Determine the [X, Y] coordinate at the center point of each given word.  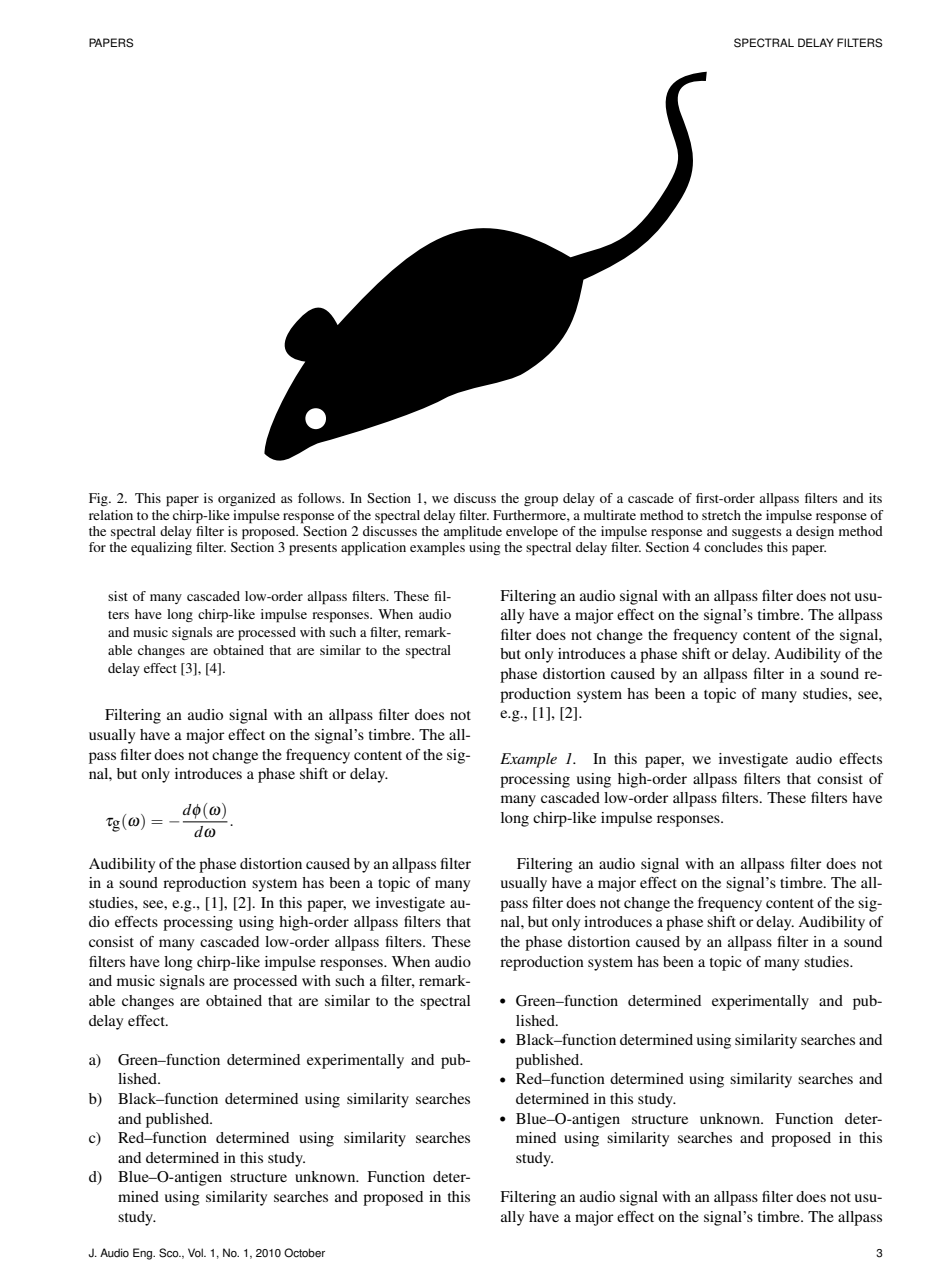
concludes [733, 547]
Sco [170, 1253]
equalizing [161, 549]
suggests [756, 533]
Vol [196, 1253]
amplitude [472, 533]
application [373, 549]
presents [313, 550]
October [304, 1253]
